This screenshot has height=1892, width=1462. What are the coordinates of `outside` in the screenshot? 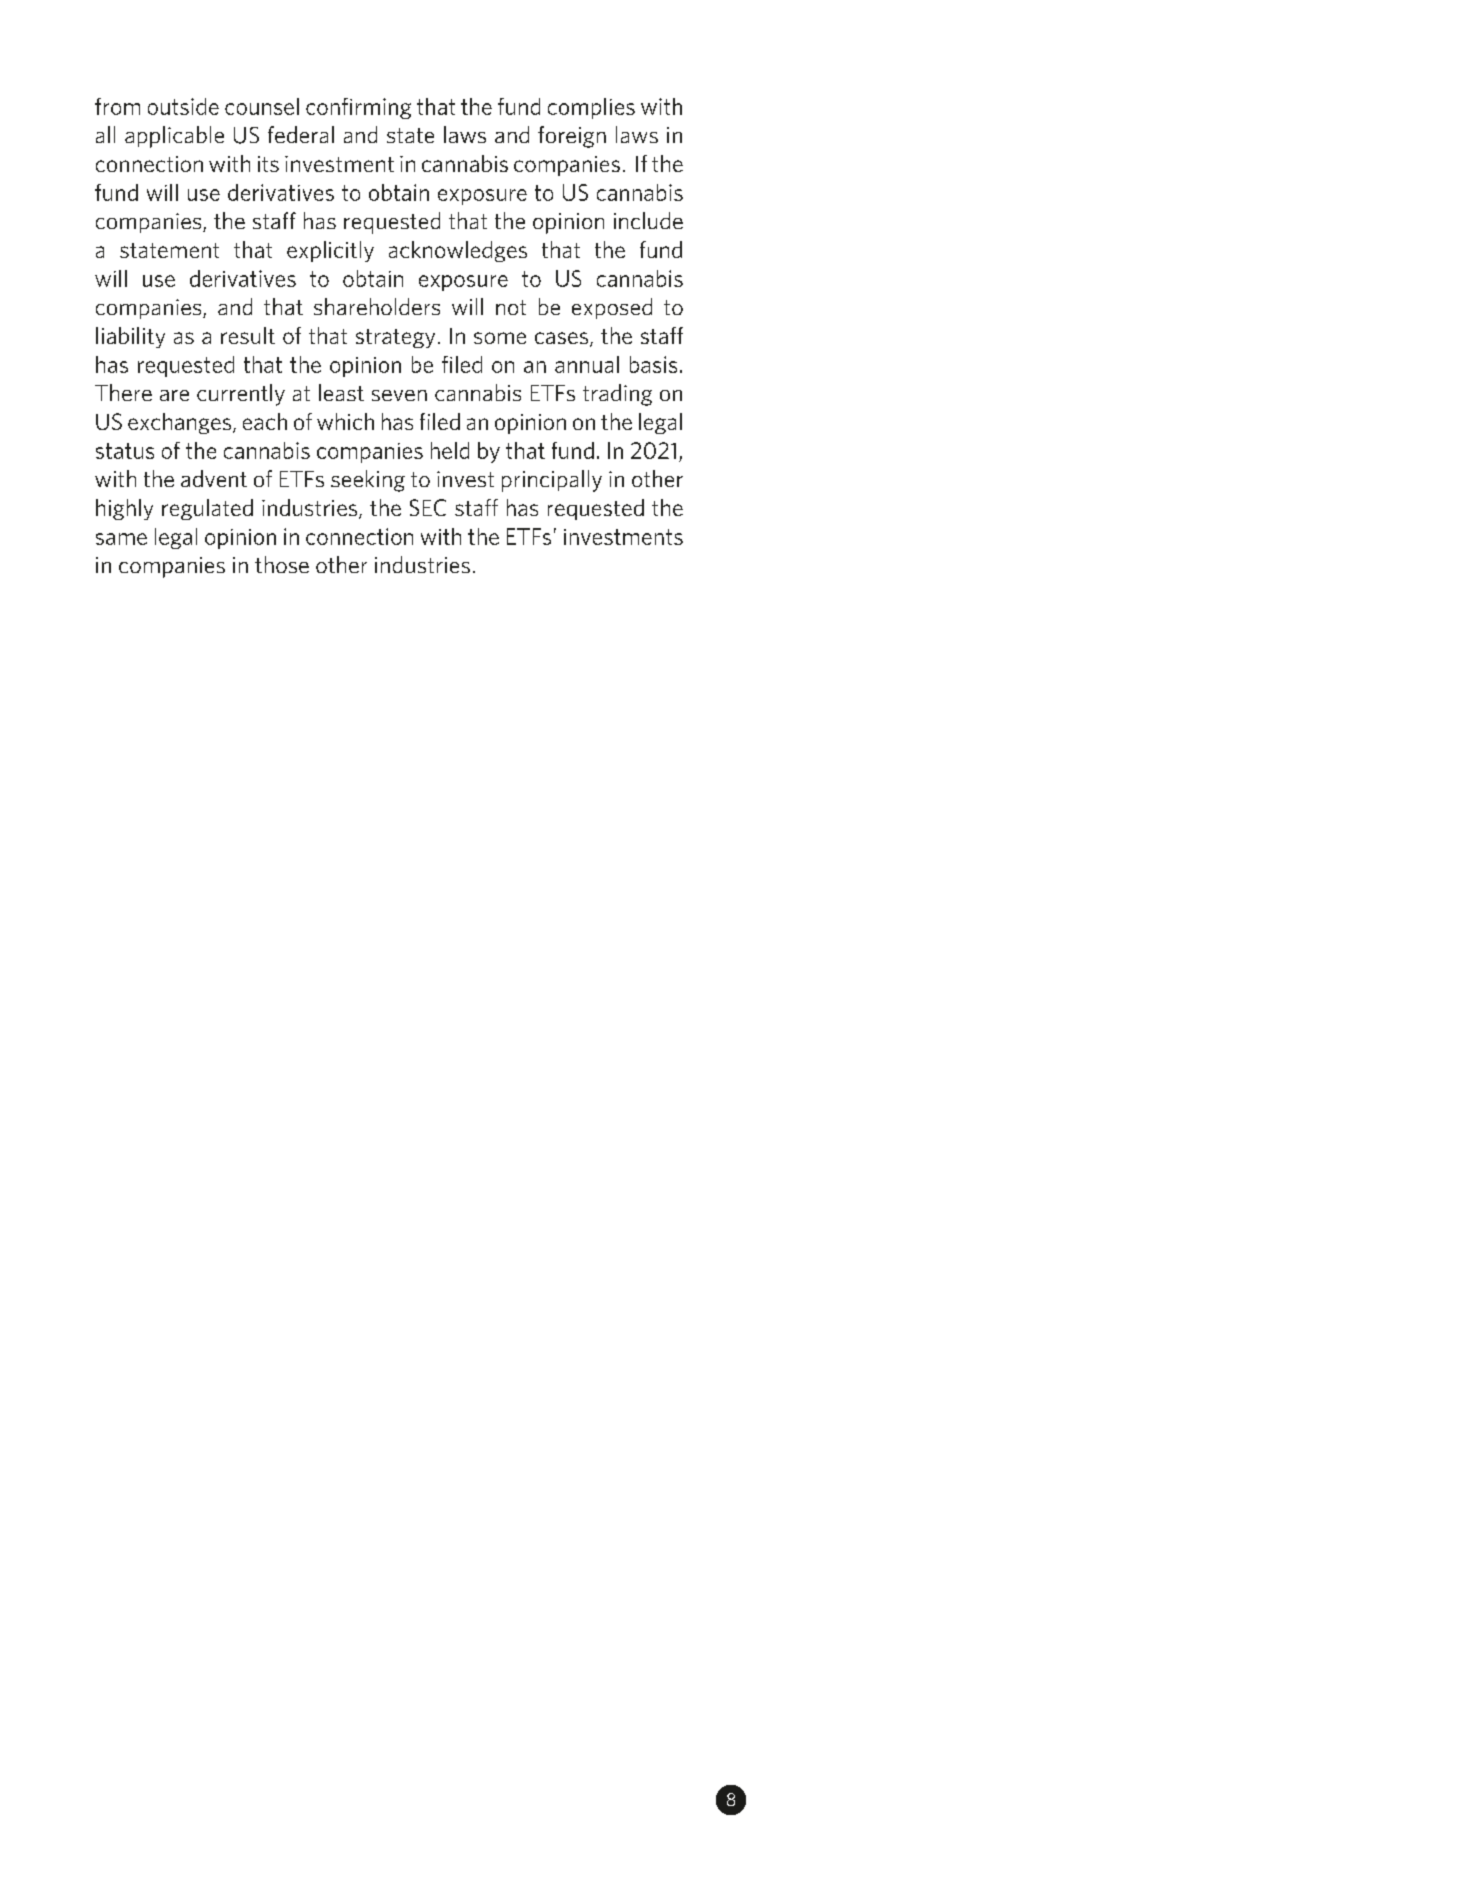 It's located at (183, 106).
